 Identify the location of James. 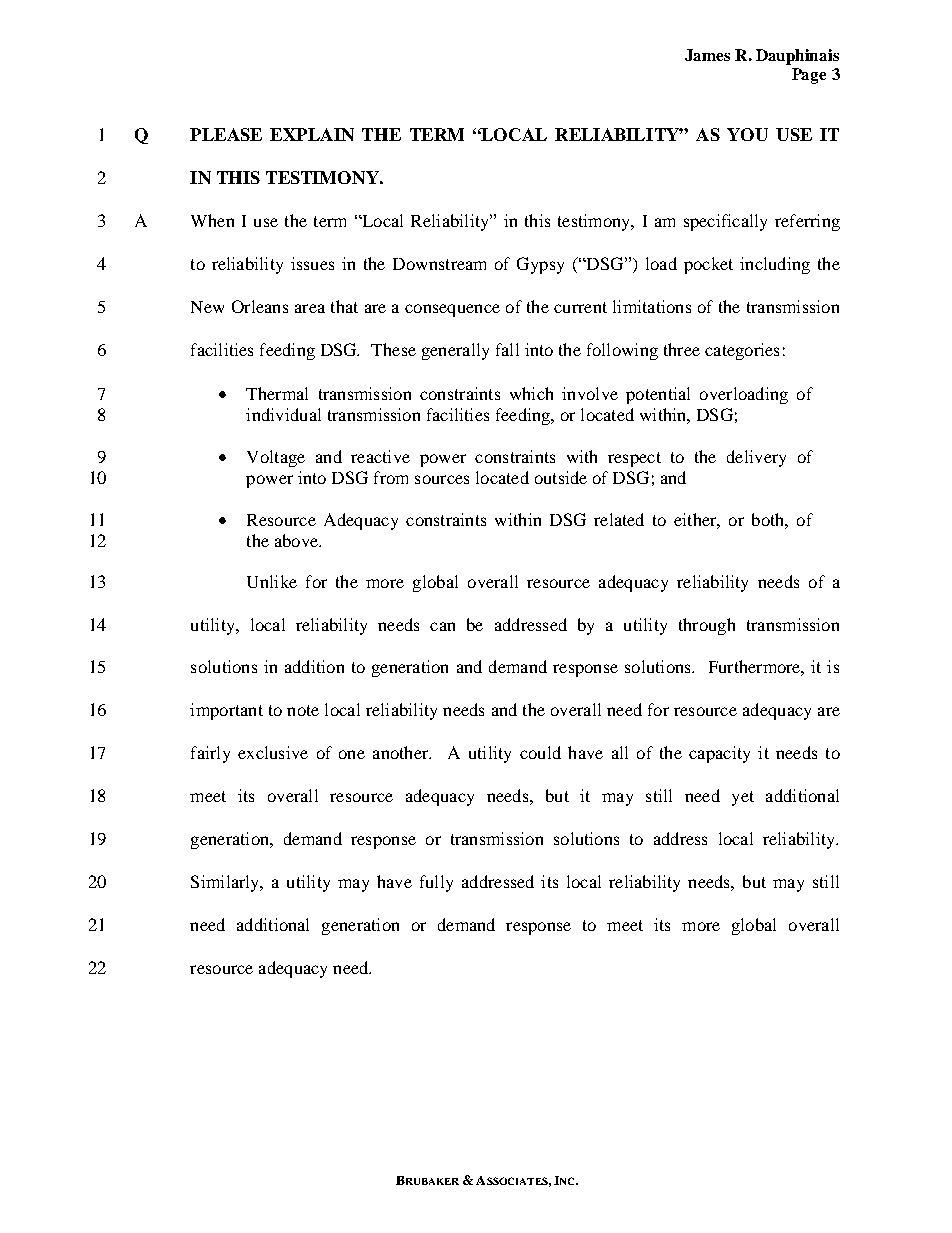
(707, 55).
